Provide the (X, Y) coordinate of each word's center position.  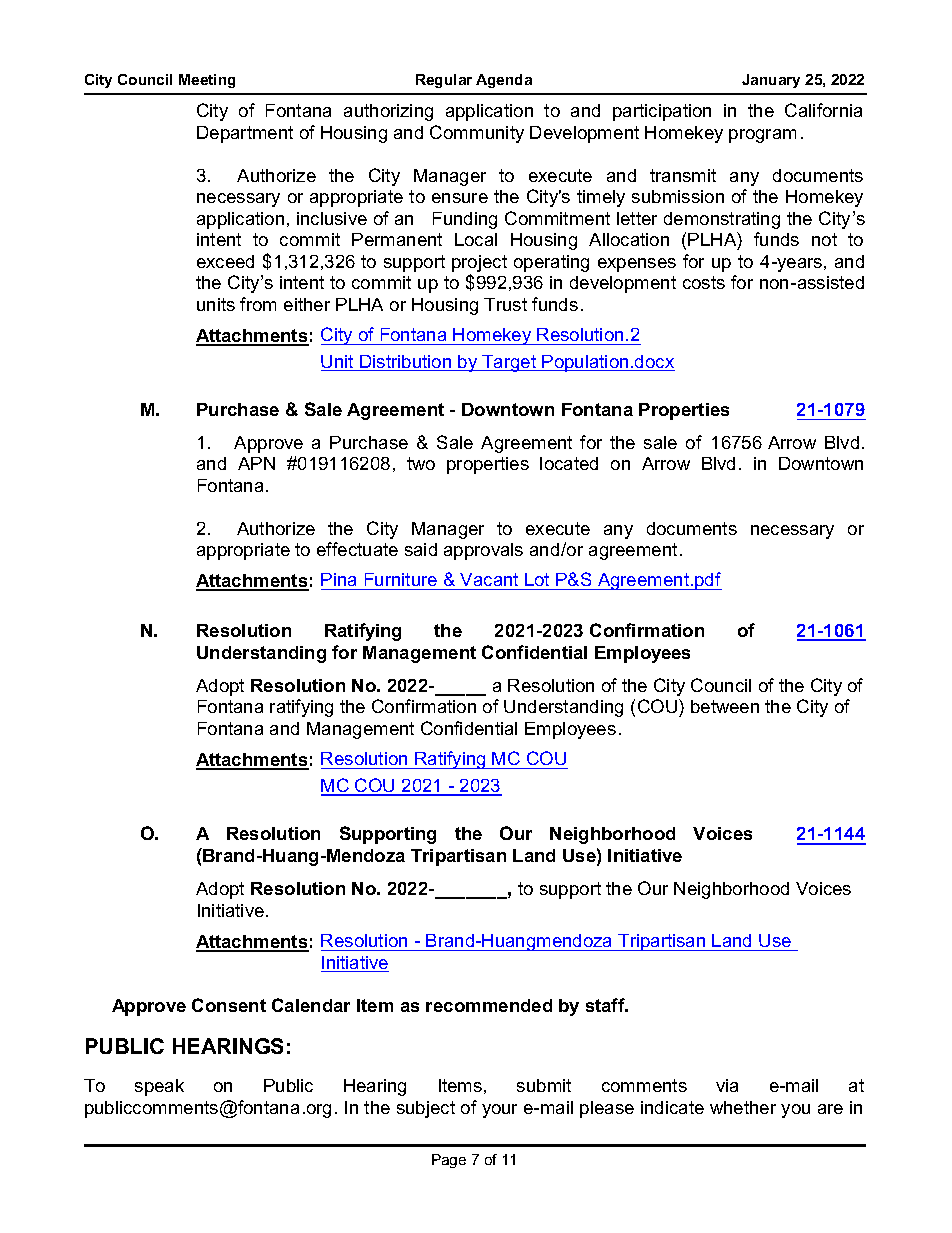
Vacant (489, 581)
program (762, 136)
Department (245, 134)
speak (159, 1087)
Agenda (504, 81)
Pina (340, 581)
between (725, 706)
